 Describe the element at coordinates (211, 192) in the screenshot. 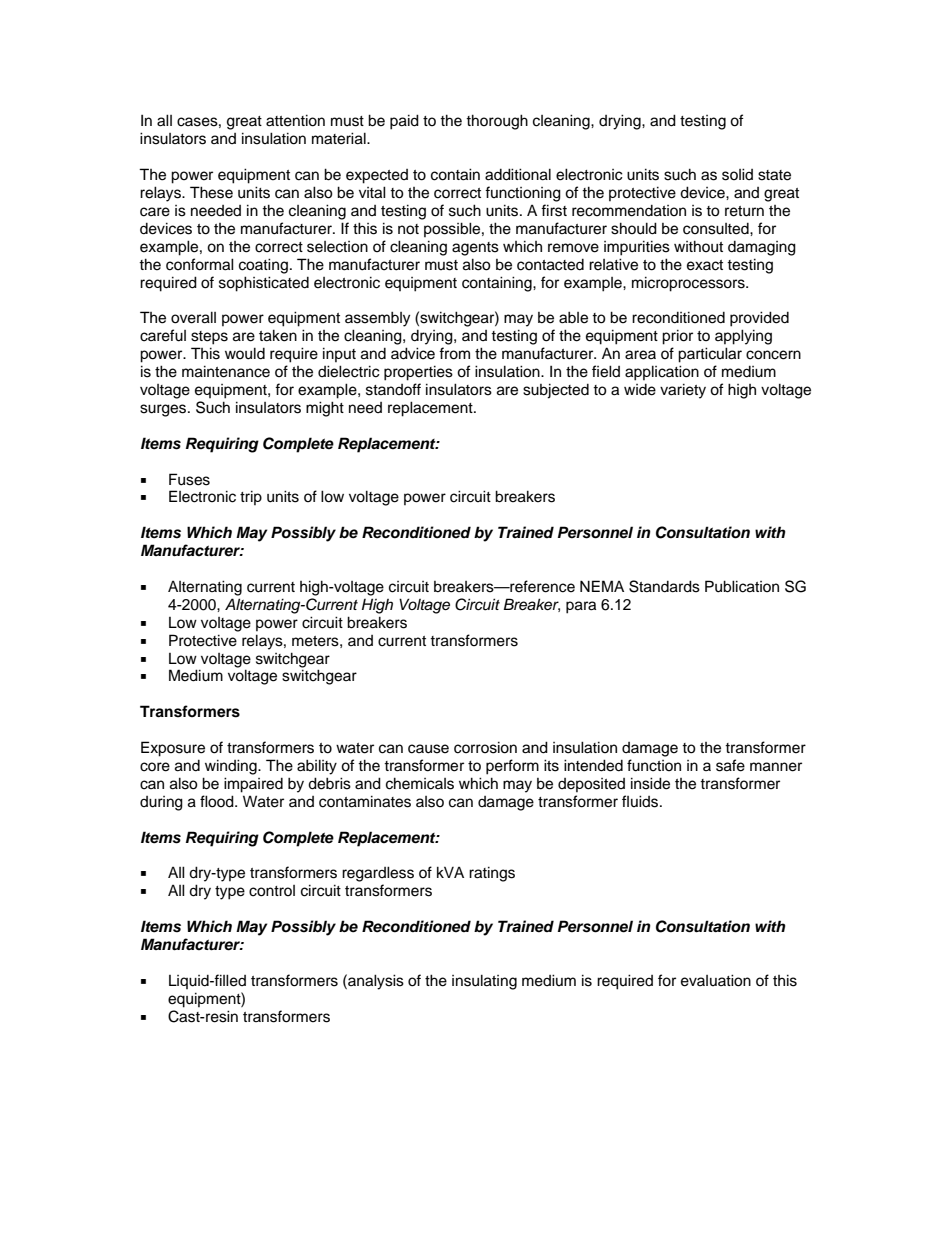

I see `These` at that location.
